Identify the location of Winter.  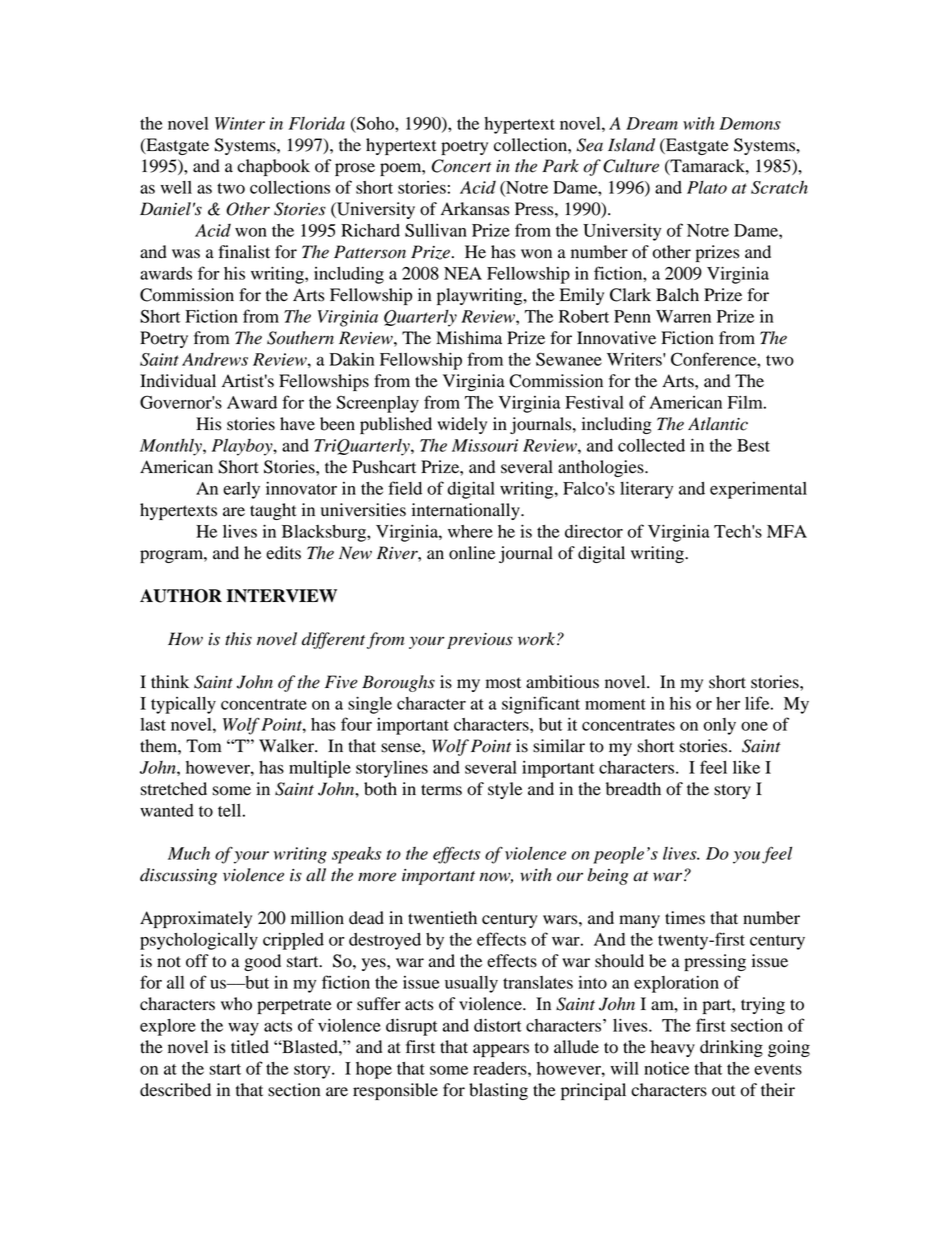
(240, 123).
